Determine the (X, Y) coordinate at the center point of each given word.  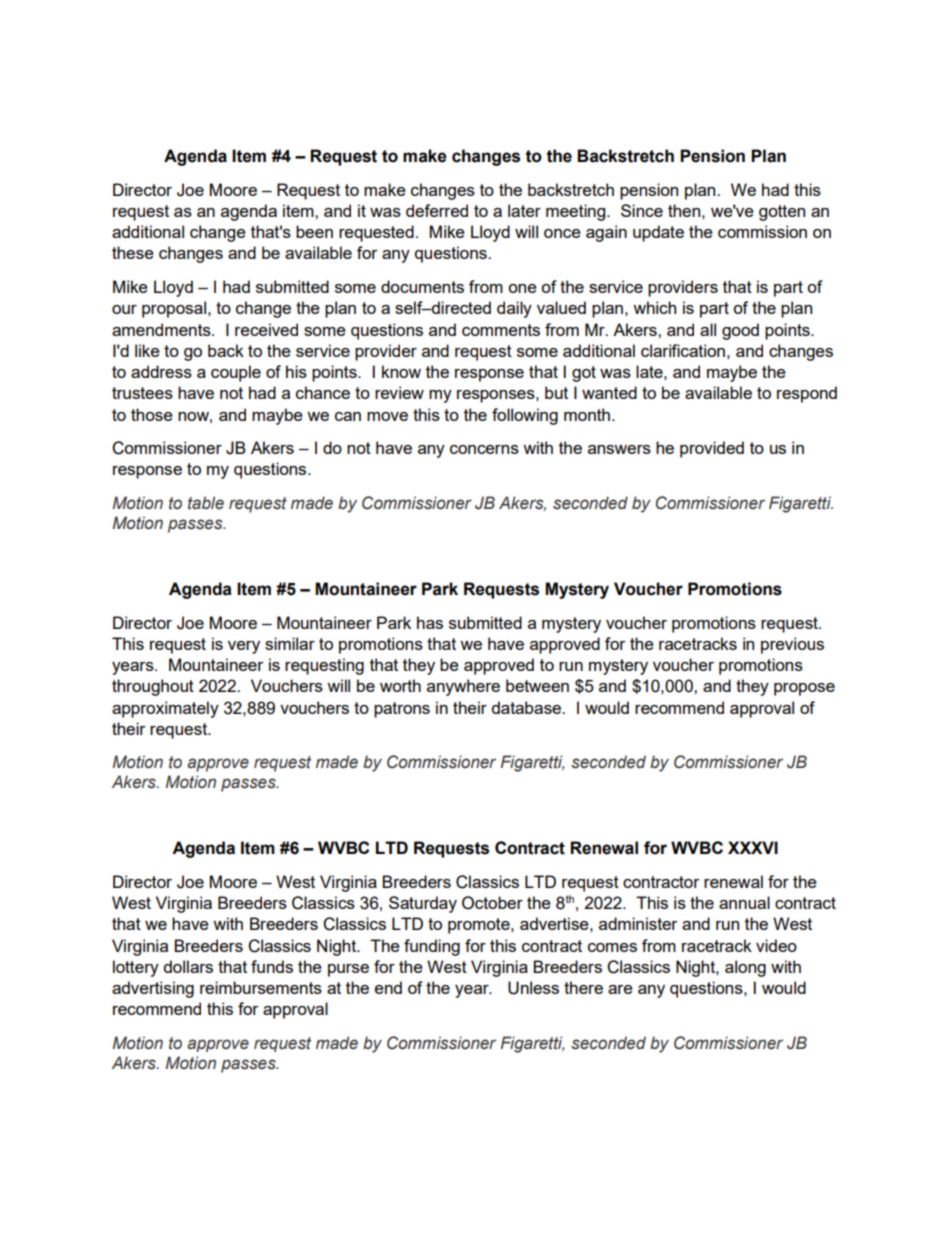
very (244, 647)
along (745, 968)
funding (432, 947)
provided (712, 449)
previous (792, 645)
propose (804, 689)
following (525, 416)
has (430, 622)
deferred (437, 210)
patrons (402, 710)
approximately (165, 709)
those (152, 414)
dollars (188, 966)
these (133, 252)
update (658, 233)
